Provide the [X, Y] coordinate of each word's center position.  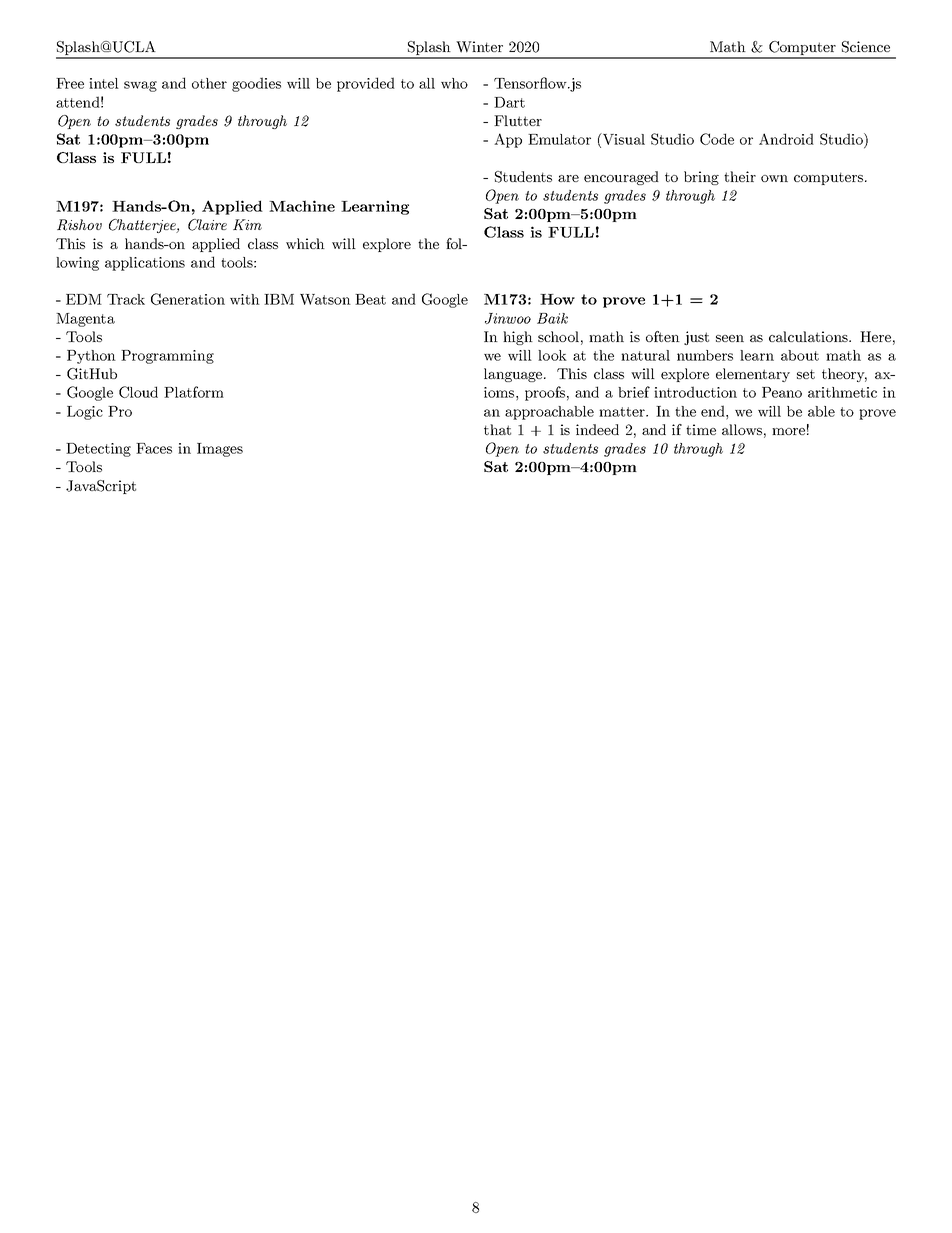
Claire [207, 225]
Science [866, 47]
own [774, 178]
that [497, 429]
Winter [479, 47]
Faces [154, 448]
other [209, 83]
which [305, 243]
